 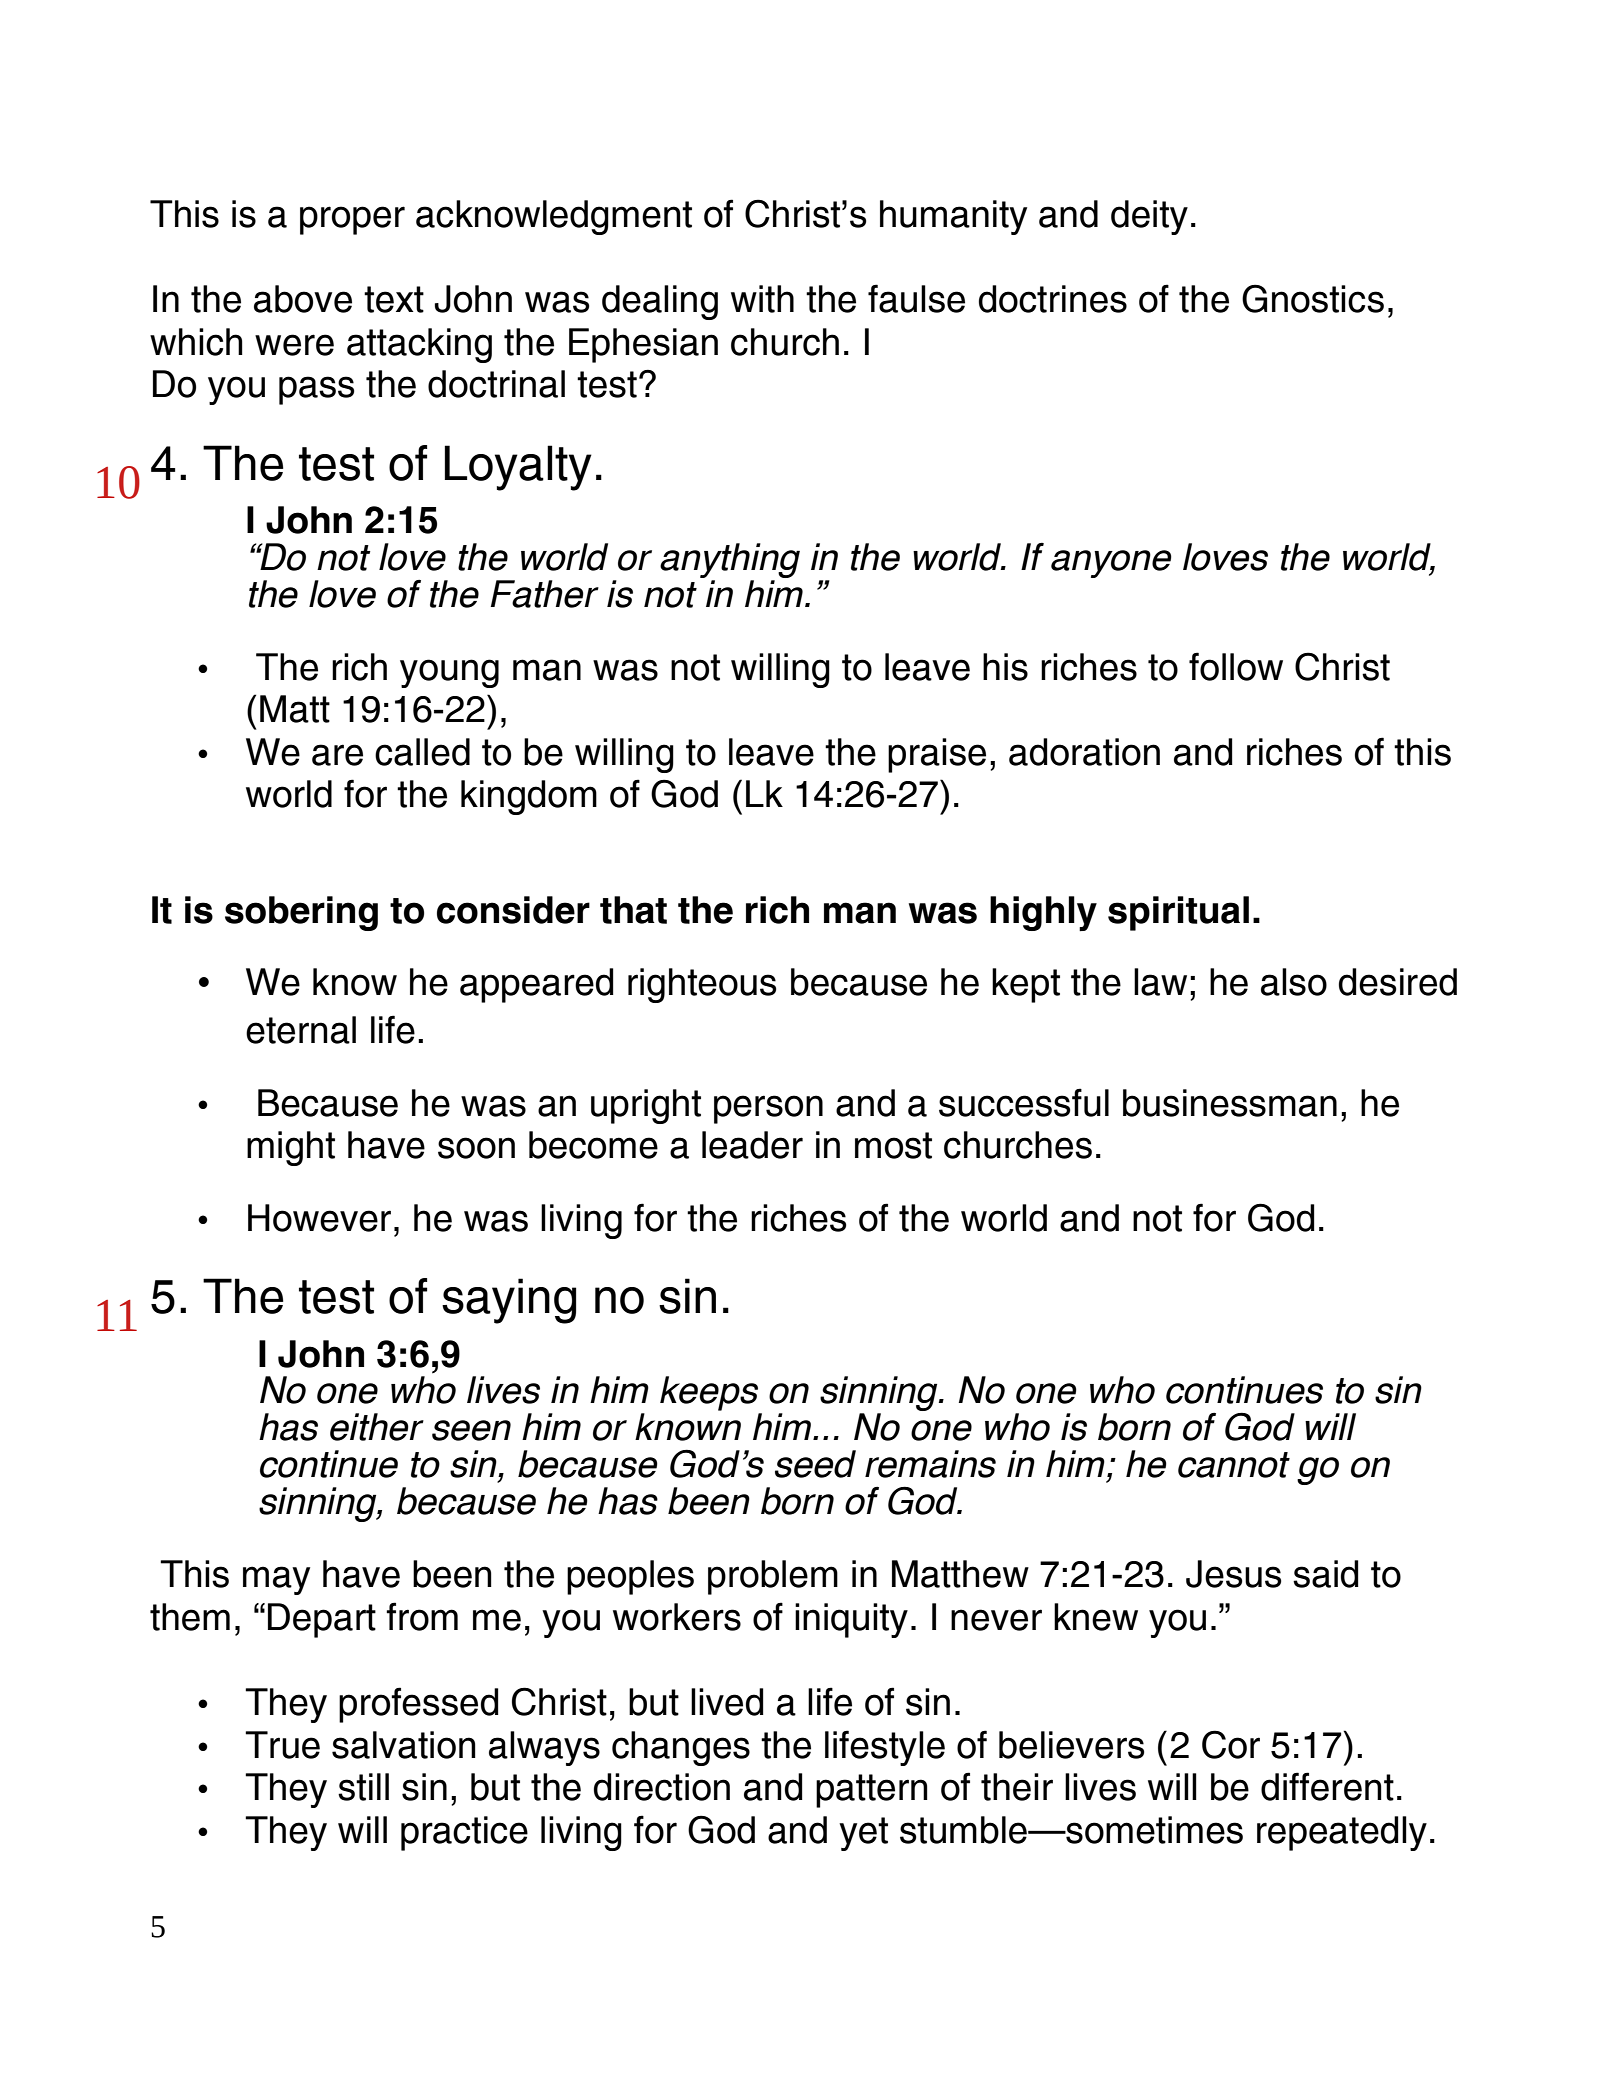 What do you see at coordinates (422, 752) in the screenshot?
I see `called` at bounding box center [422, 752].
